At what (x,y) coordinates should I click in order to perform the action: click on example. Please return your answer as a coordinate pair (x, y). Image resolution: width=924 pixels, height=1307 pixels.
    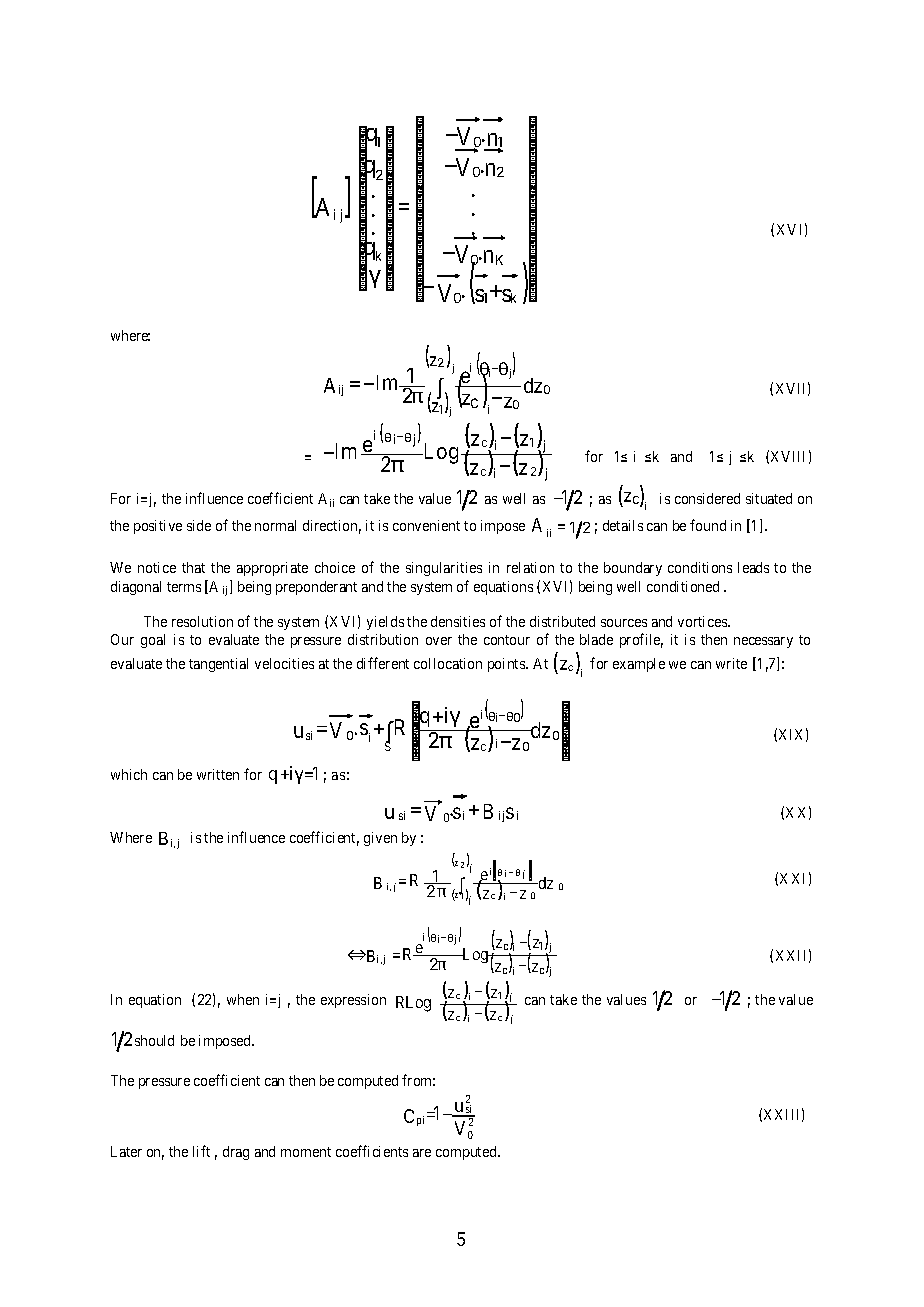
    Looking at the image, I should click on (639, 665).
